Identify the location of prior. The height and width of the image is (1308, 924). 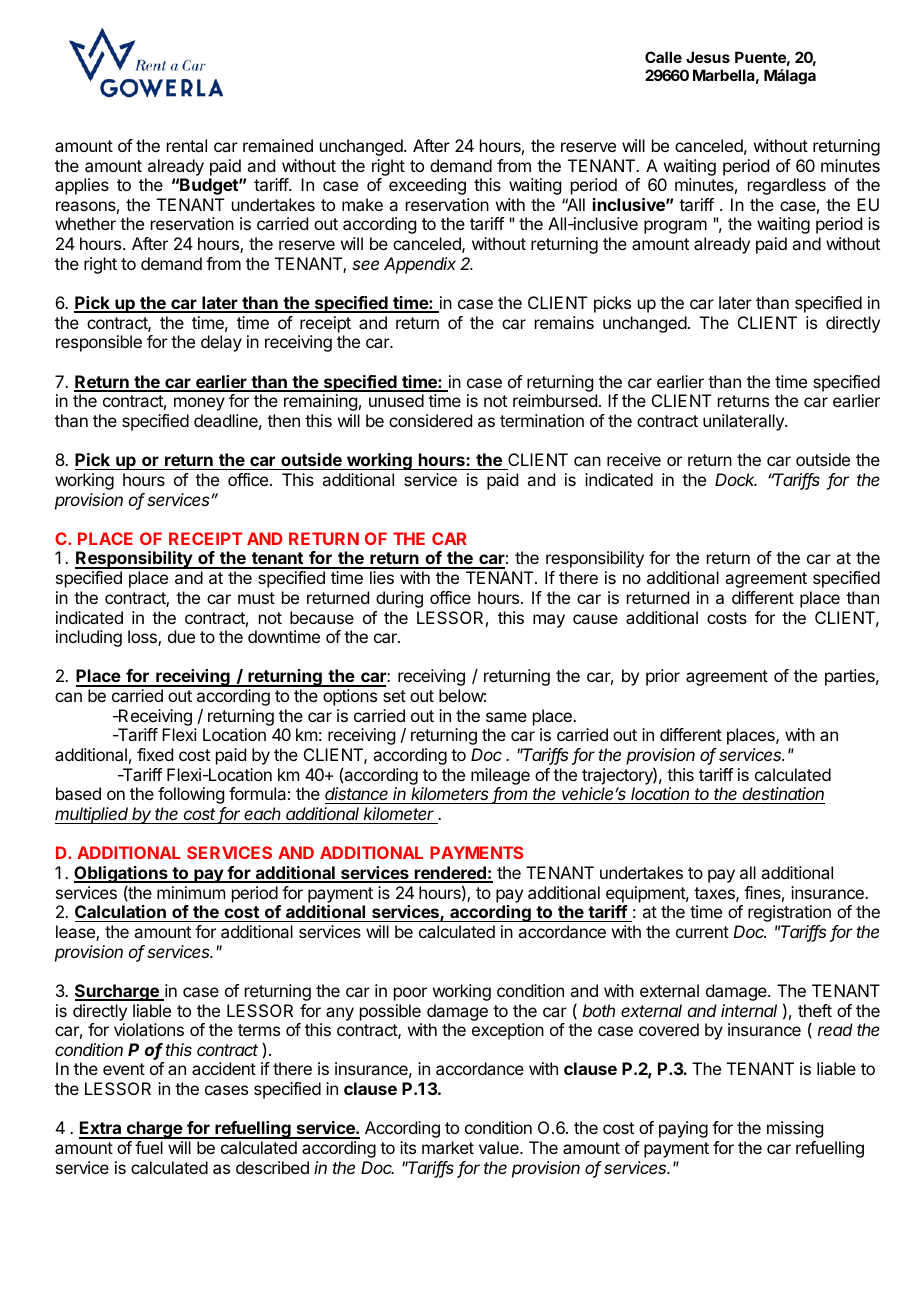
(663, 677).
